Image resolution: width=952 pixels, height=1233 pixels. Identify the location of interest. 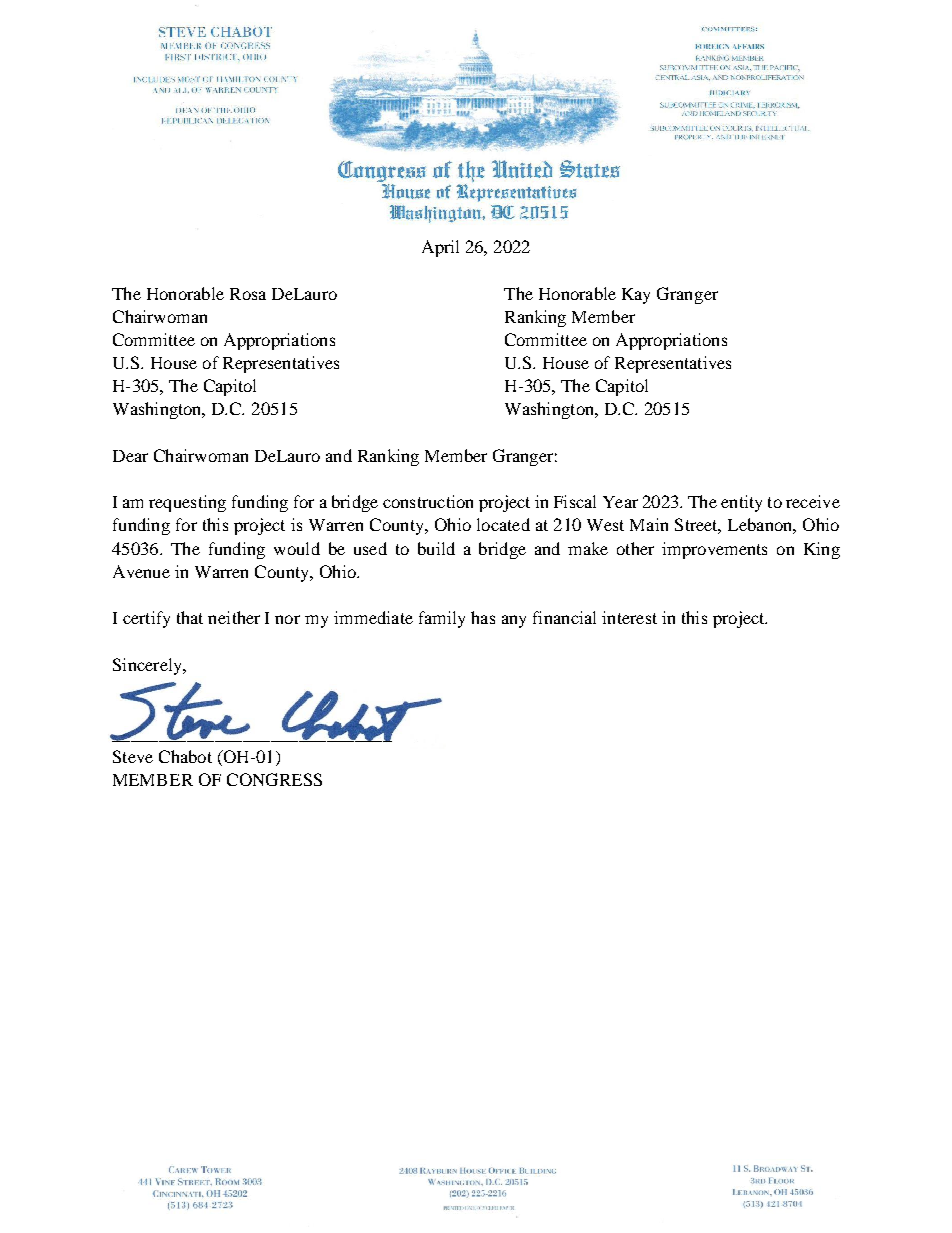
(629, 617).
